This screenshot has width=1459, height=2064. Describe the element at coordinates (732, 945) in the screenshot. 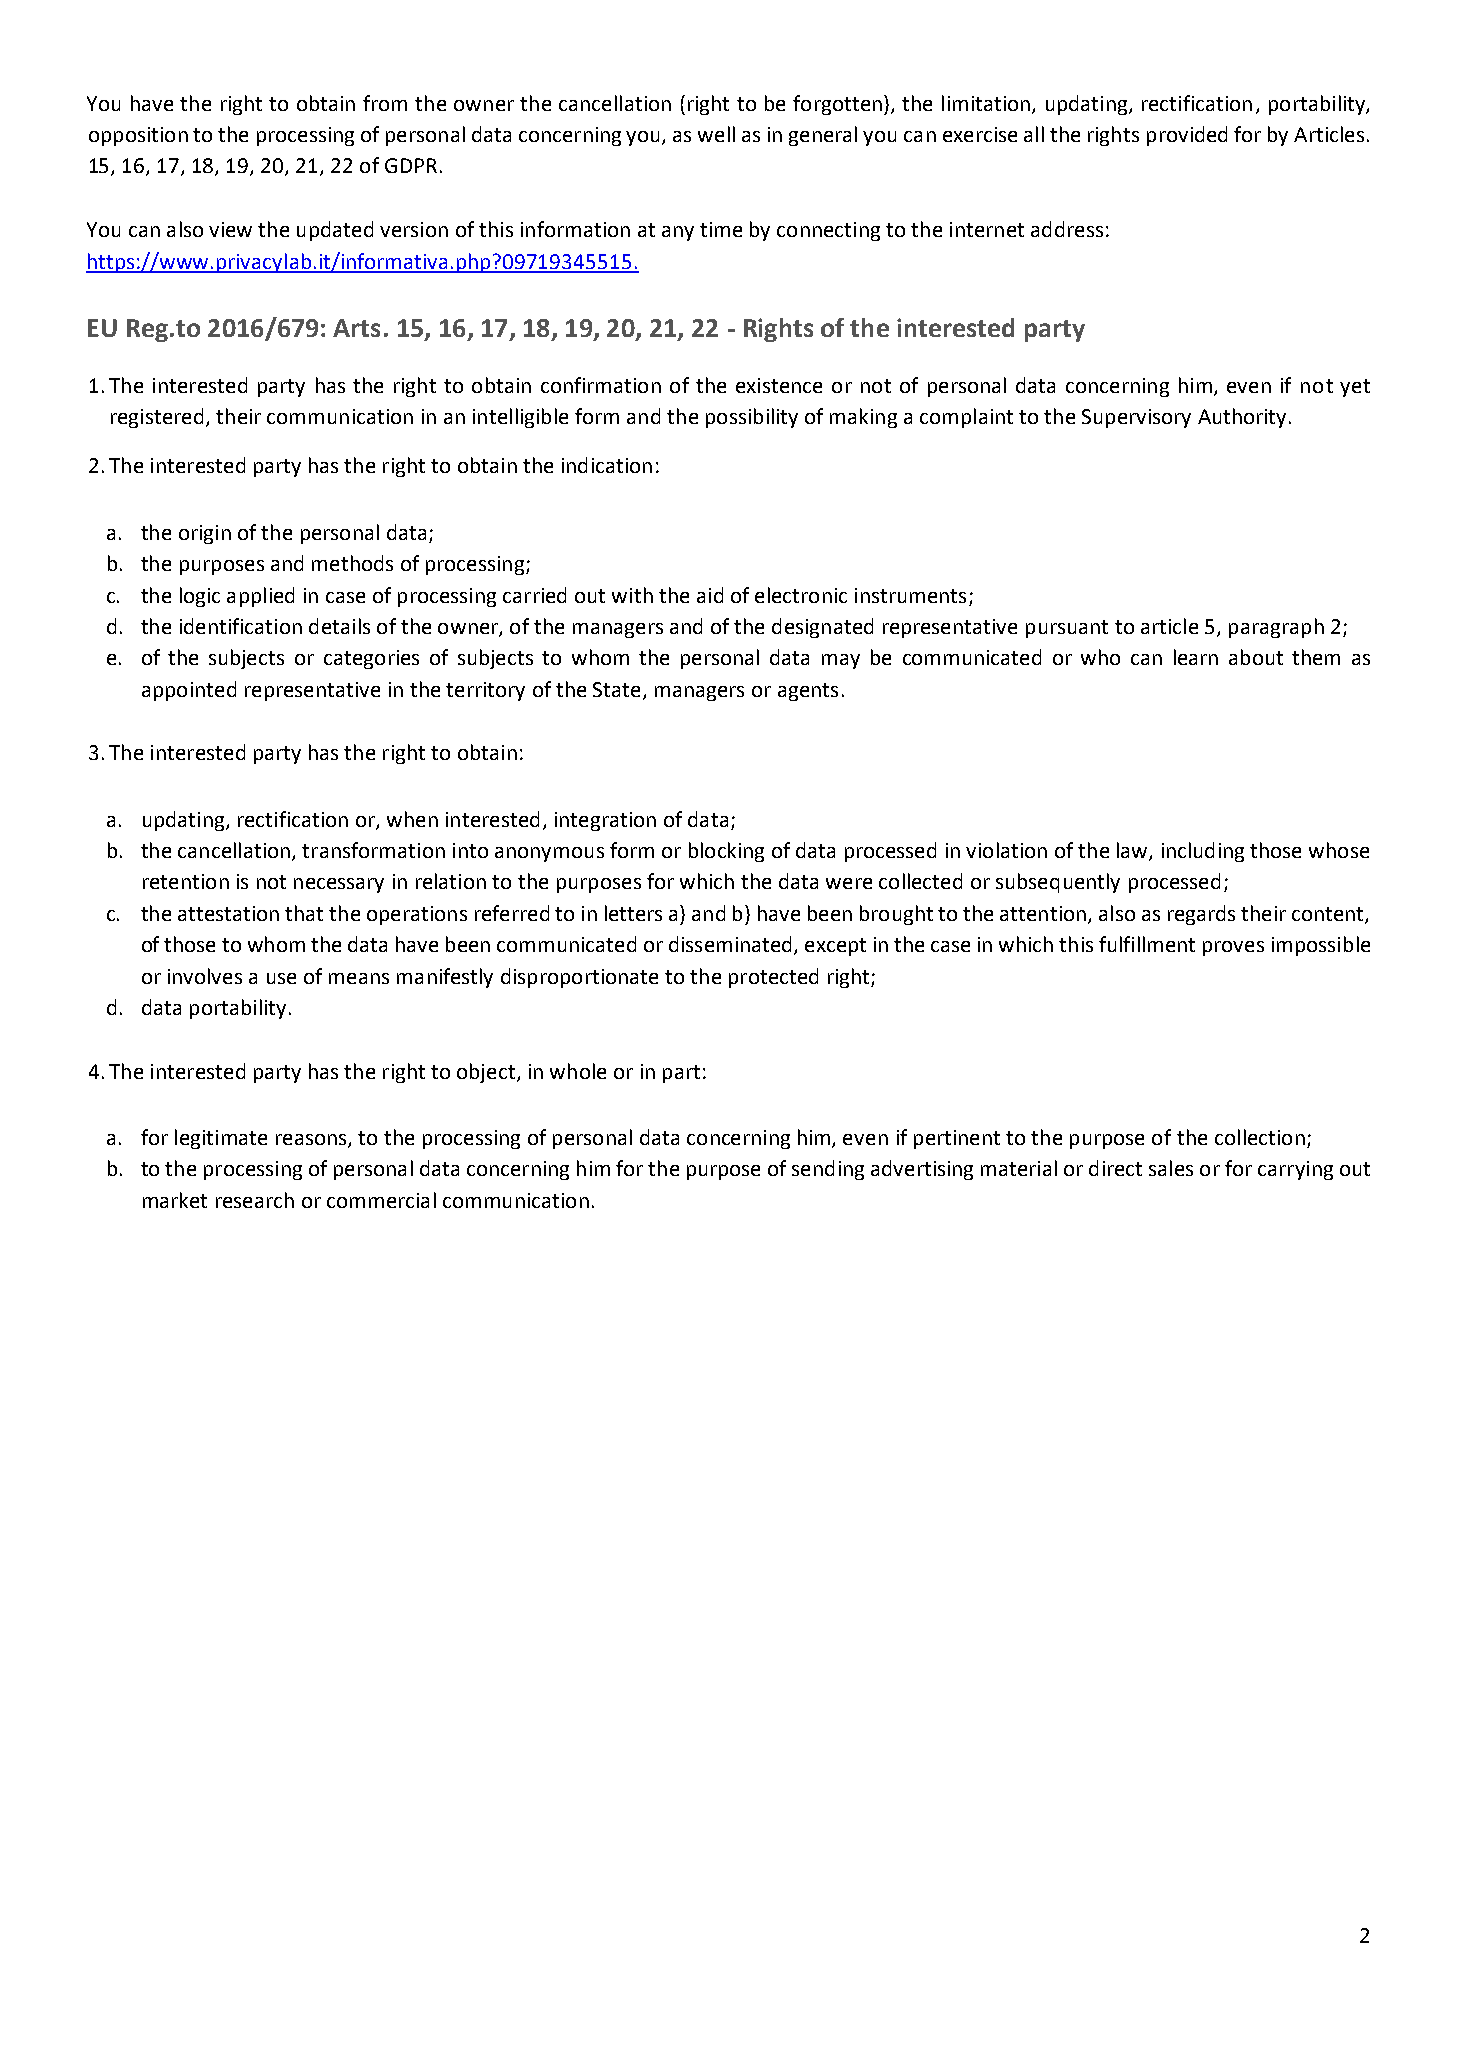

I see `disseminated` at that location.
